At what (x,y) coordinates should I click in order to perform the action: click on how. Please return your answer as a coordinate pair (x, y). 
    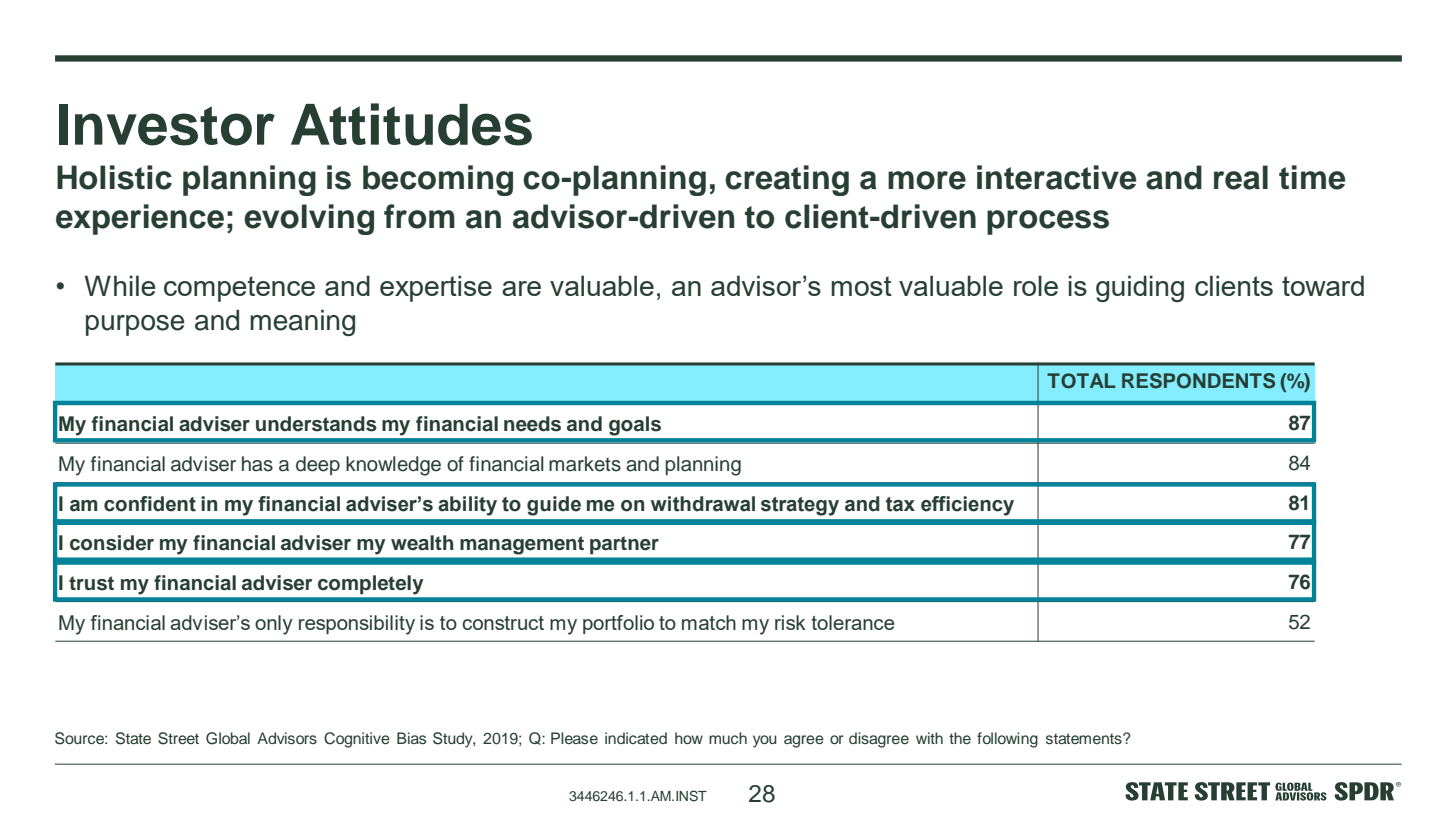
    Looking at the image, I should click on (689, 738).
